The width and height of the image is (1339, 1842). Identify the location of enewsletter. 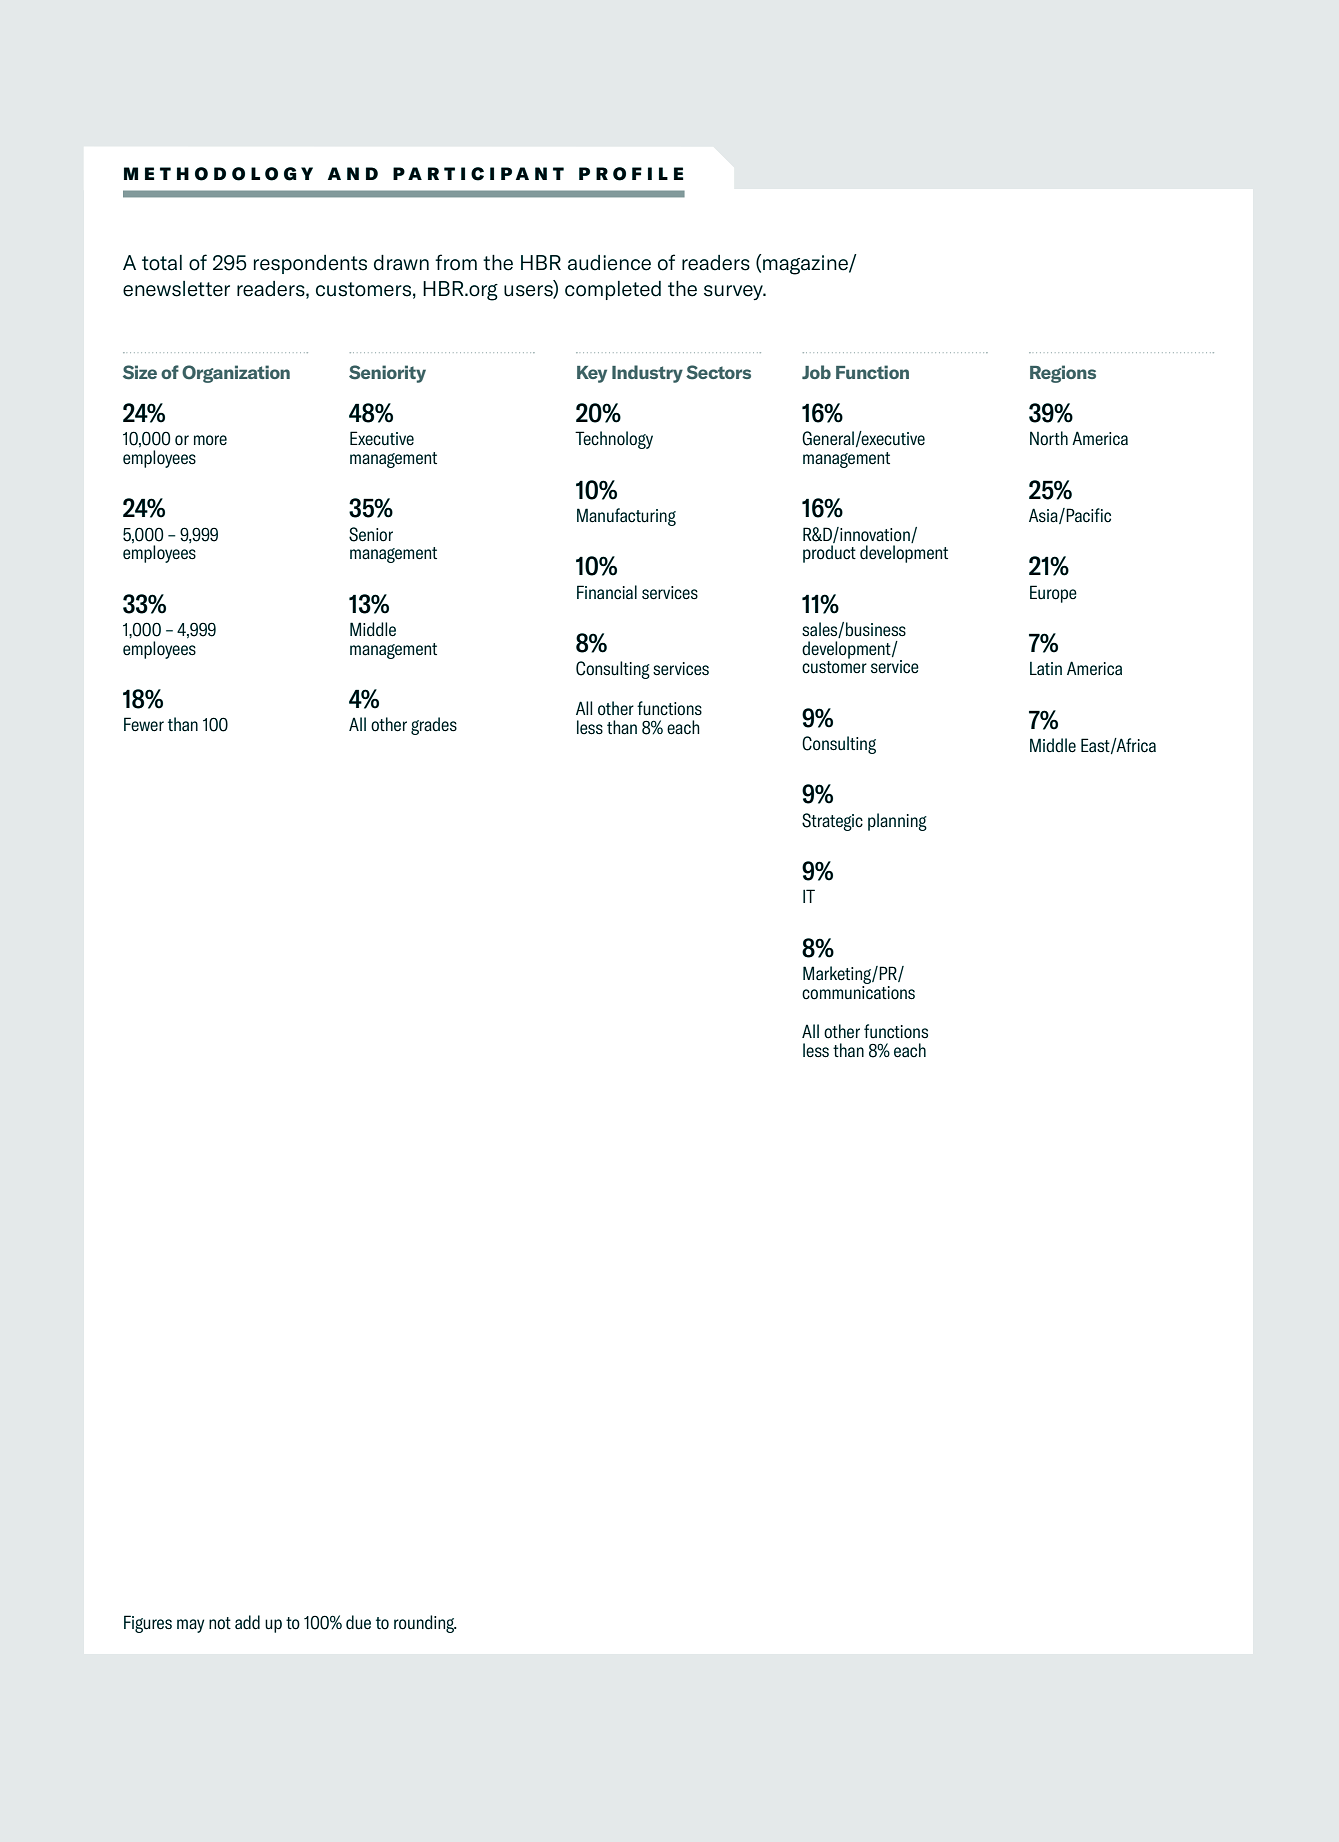
(176, 289).
